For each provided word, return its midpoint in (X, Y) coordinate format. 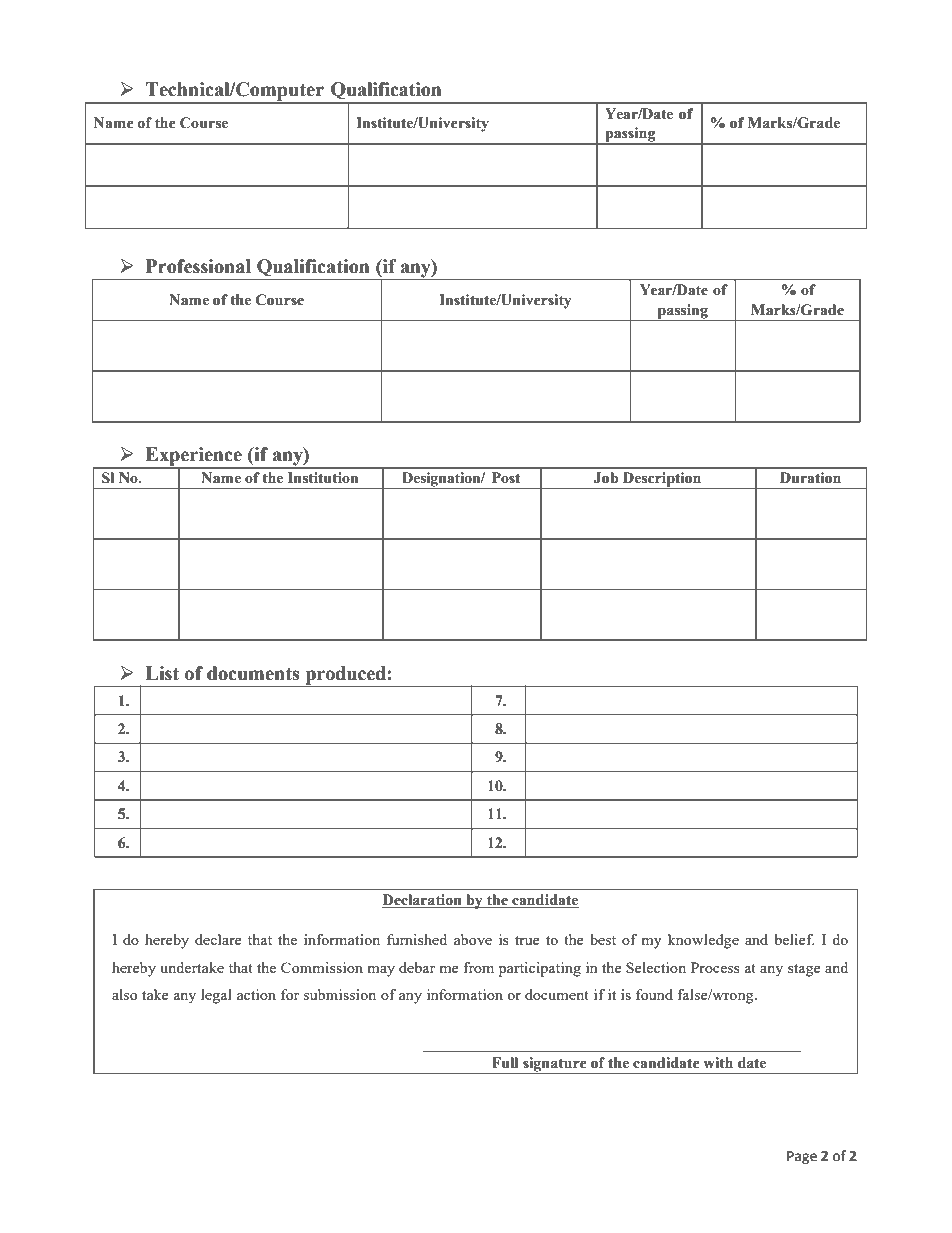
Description (662, 480)
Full (505, 1063)
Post (506, 478)
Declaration (423, 901)
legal (216, 996)
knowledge (703, 941)
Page (802, 1157)
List (162, 673)
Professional (198, 266)
